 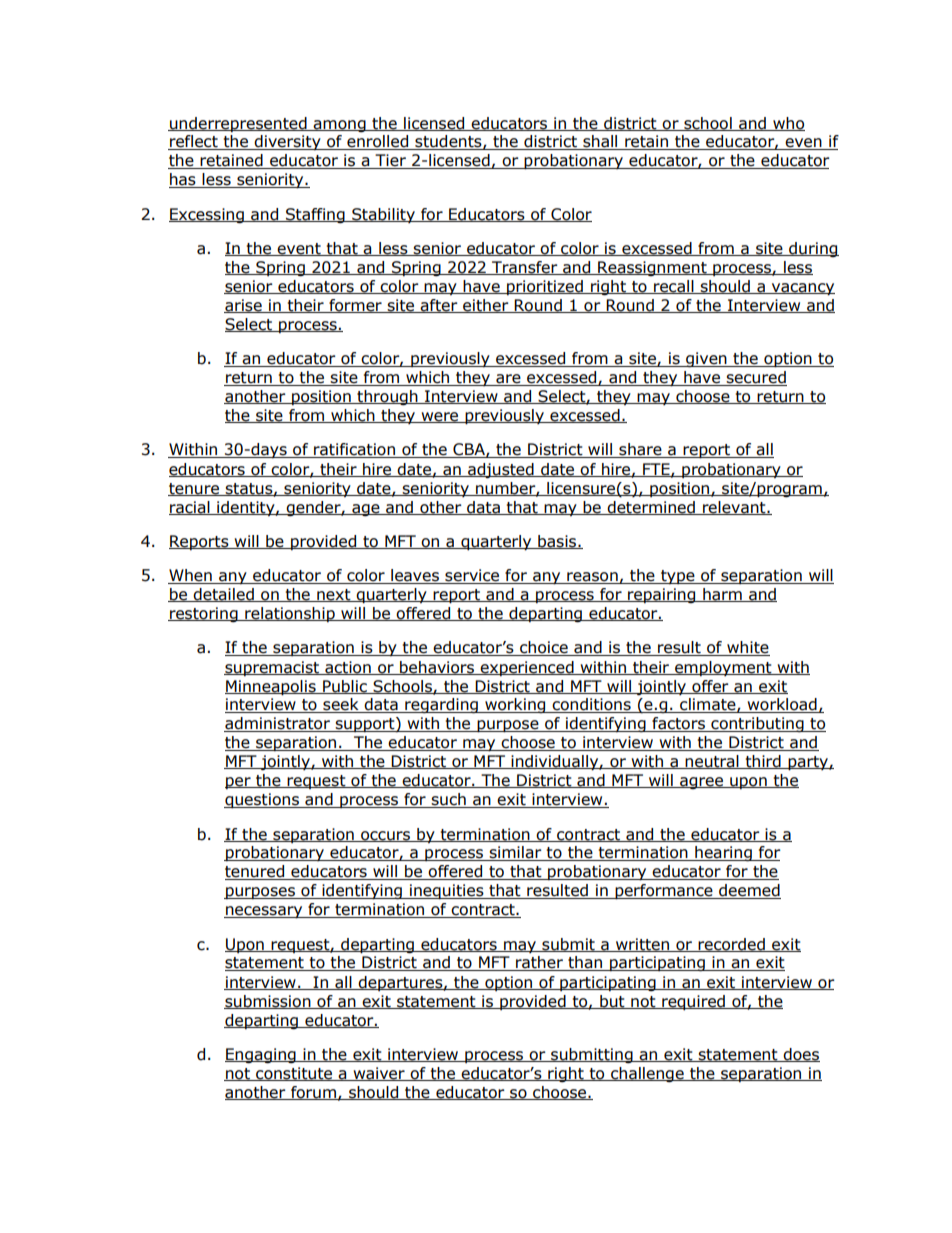 I want to click on who, so click(x=788, y=124).
